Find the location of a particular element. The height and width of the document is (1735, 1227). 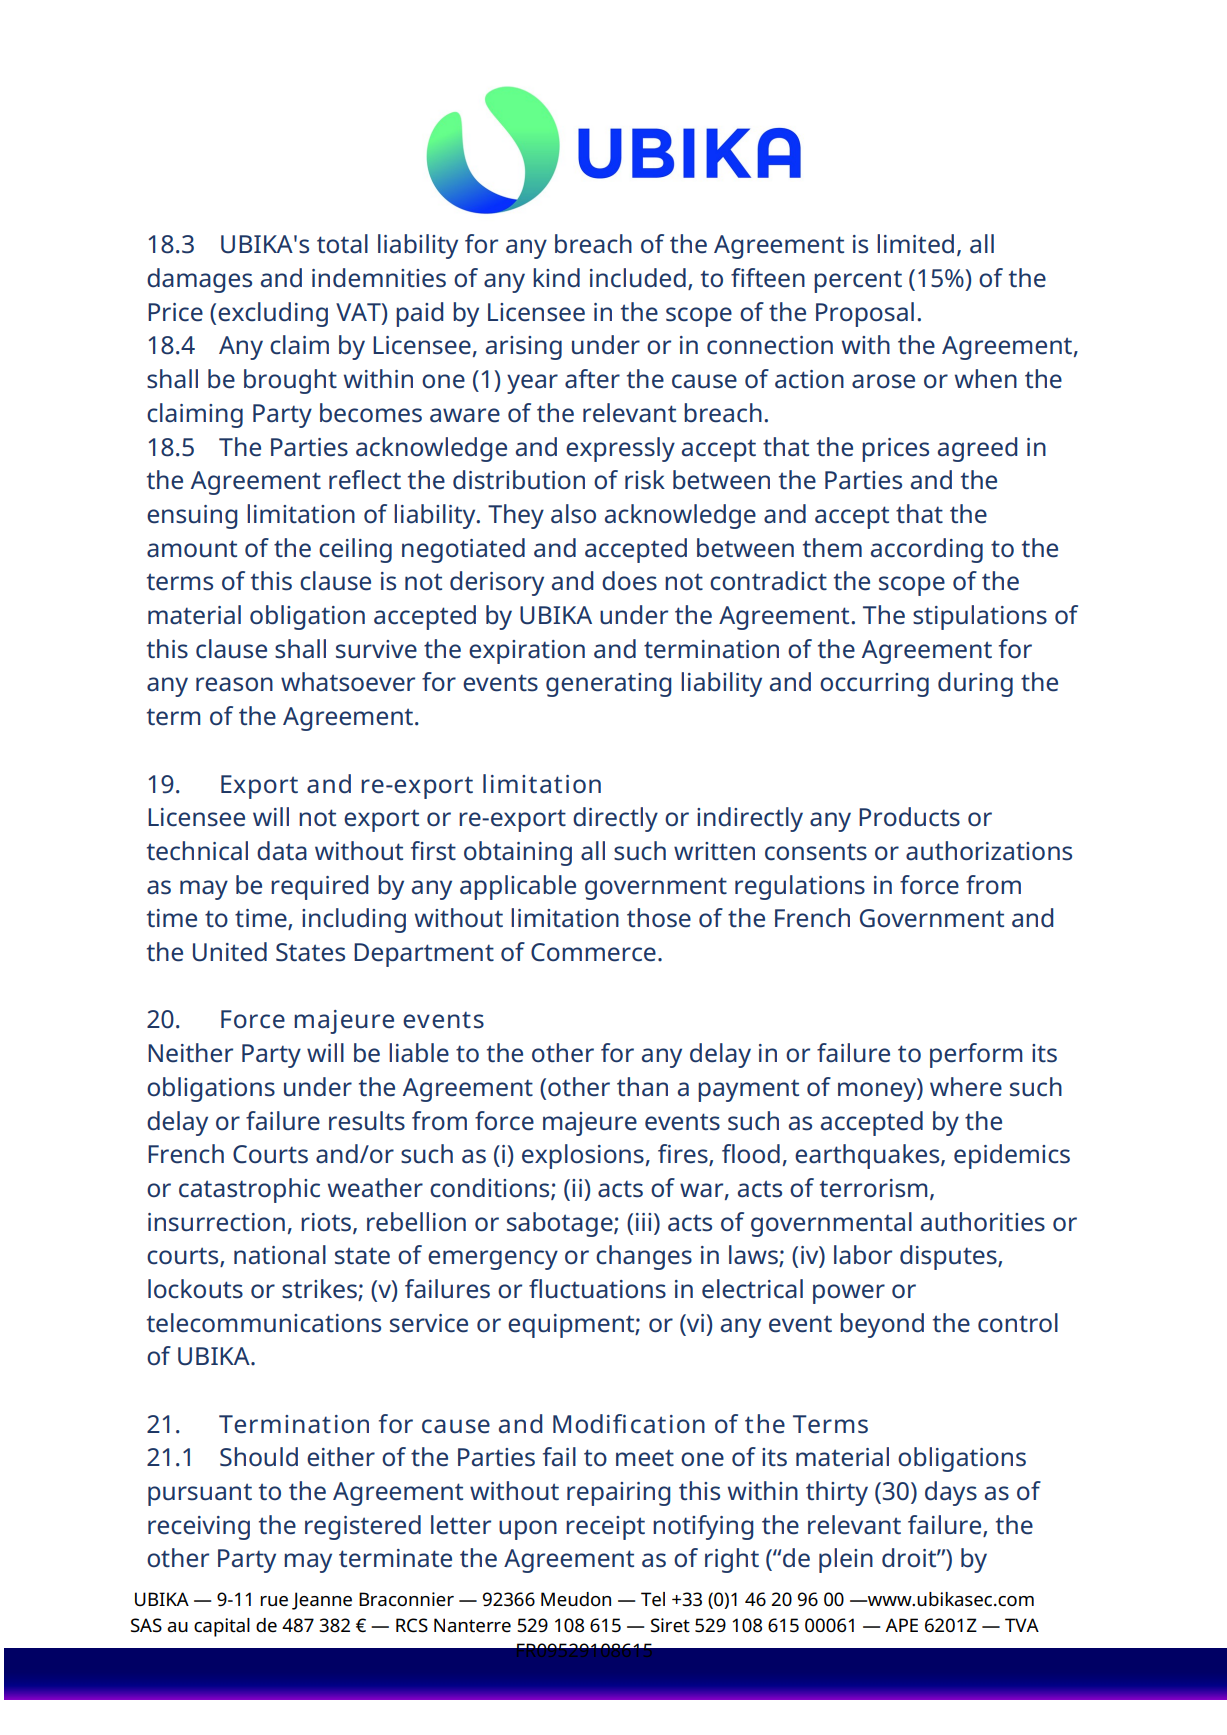

data is located at coordinates (282, 851).
